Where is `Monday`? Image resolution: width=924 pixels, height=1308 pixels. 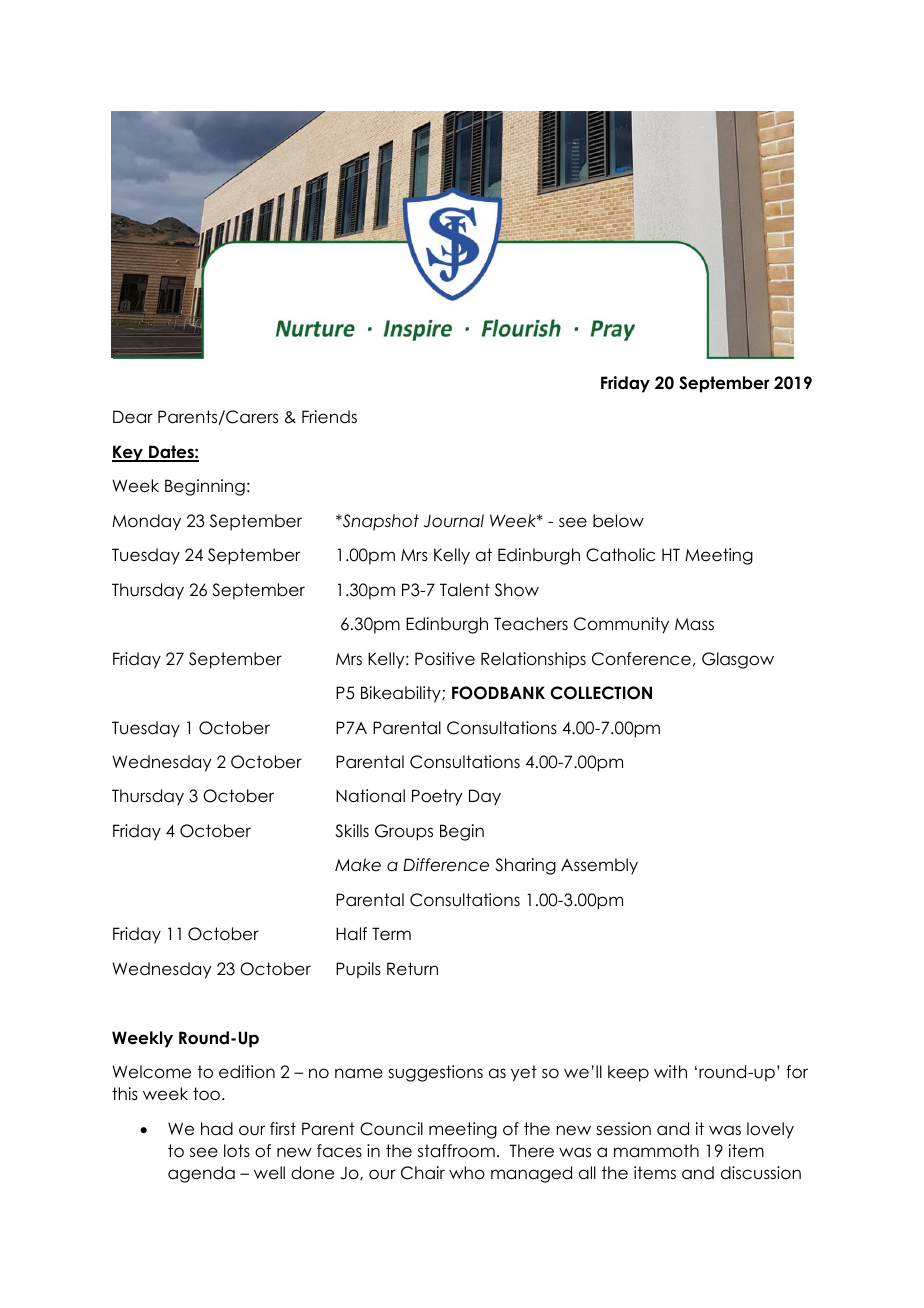
Monday is located at coordinates (146, 522).
